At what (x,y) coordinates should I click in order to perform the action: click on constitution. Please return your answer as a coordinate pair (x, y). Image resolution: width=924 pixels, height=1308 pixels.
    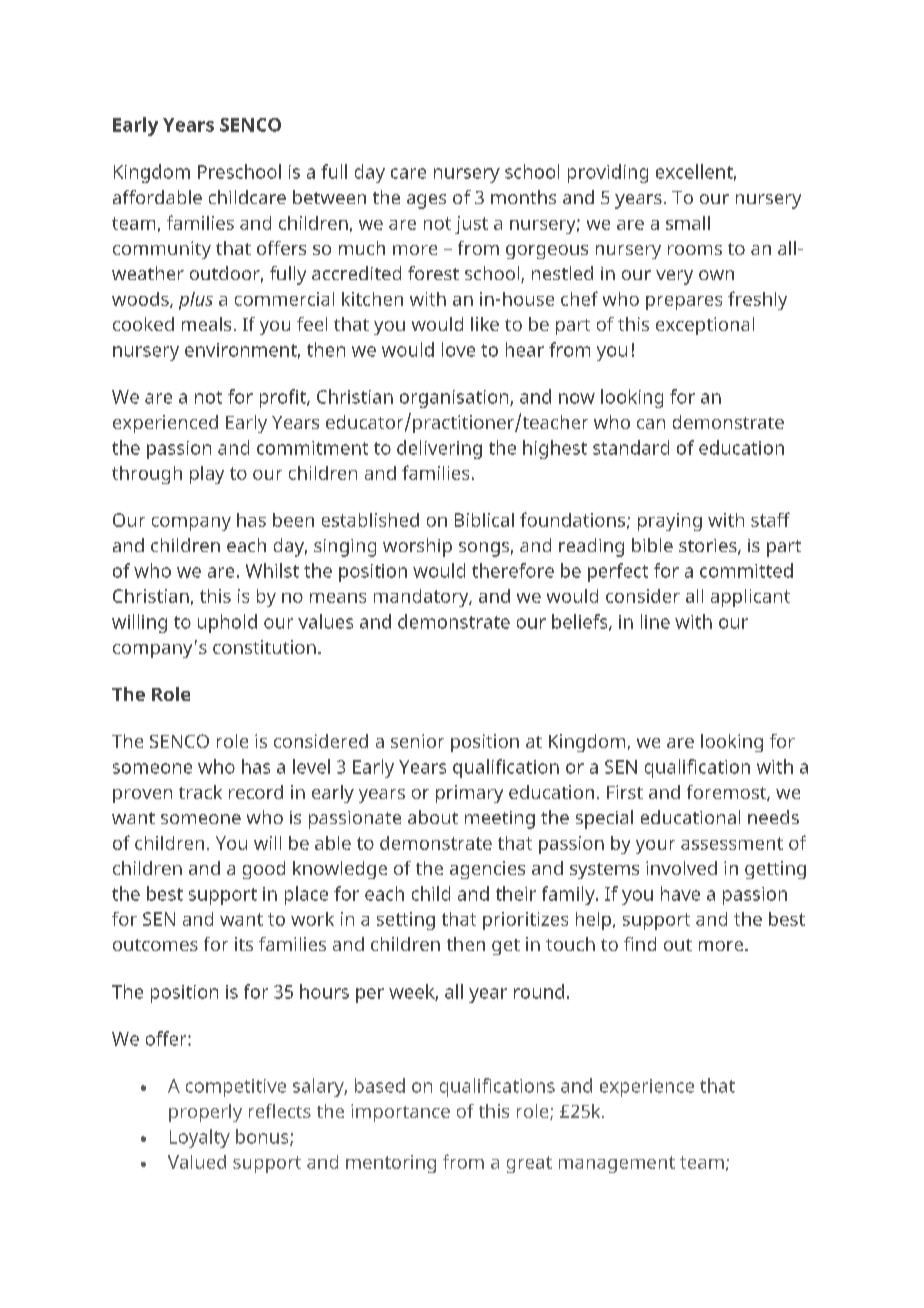
    Looking at the image, I should click on (264, 647).
